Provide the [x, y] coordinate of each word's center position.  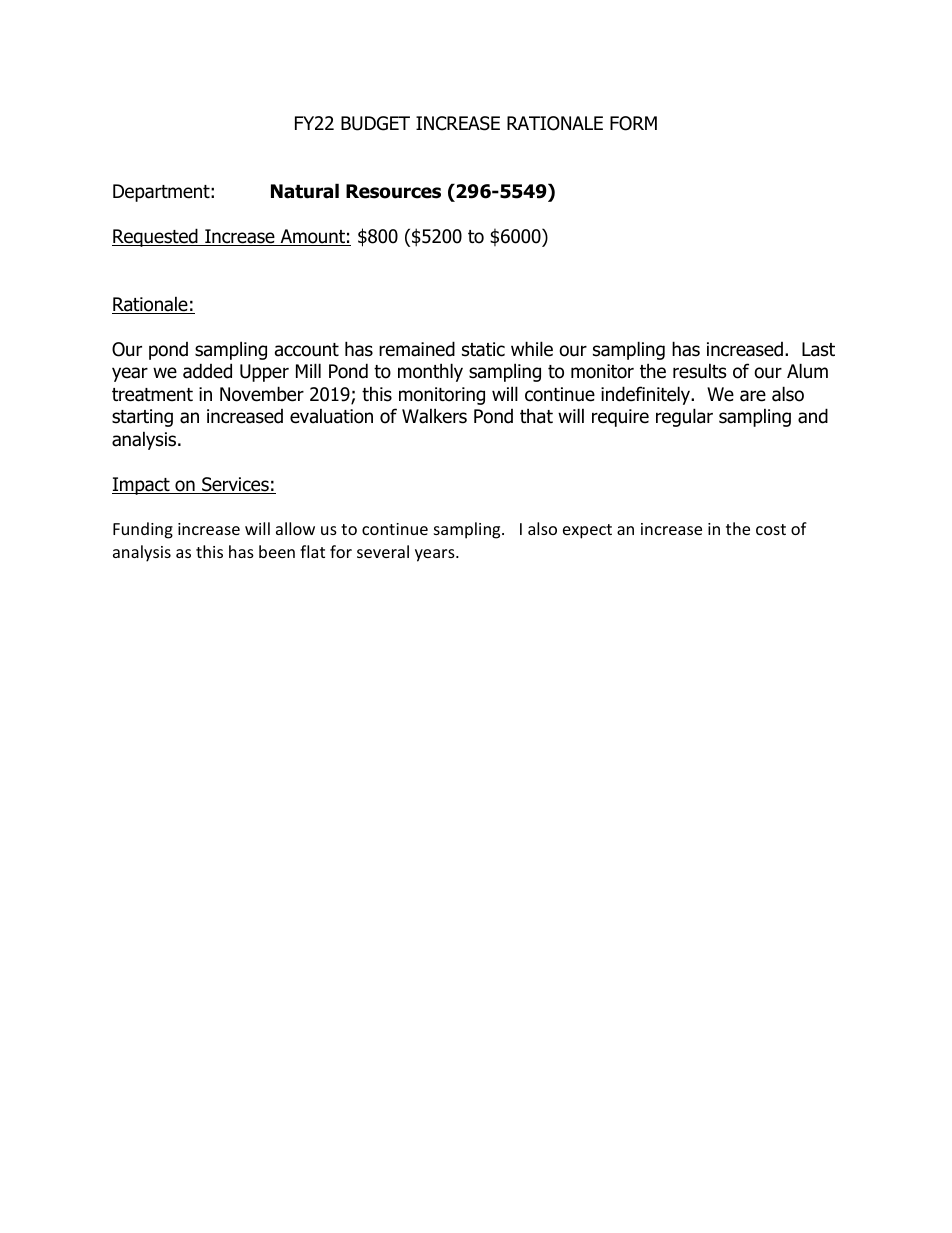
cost [771, 529]
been [277, 551]
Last [818, 349]
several [383, 551]
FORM [633, 123]
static [483, 349]
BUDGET [375, 123]
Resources [393, 191]
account [307, 350]
